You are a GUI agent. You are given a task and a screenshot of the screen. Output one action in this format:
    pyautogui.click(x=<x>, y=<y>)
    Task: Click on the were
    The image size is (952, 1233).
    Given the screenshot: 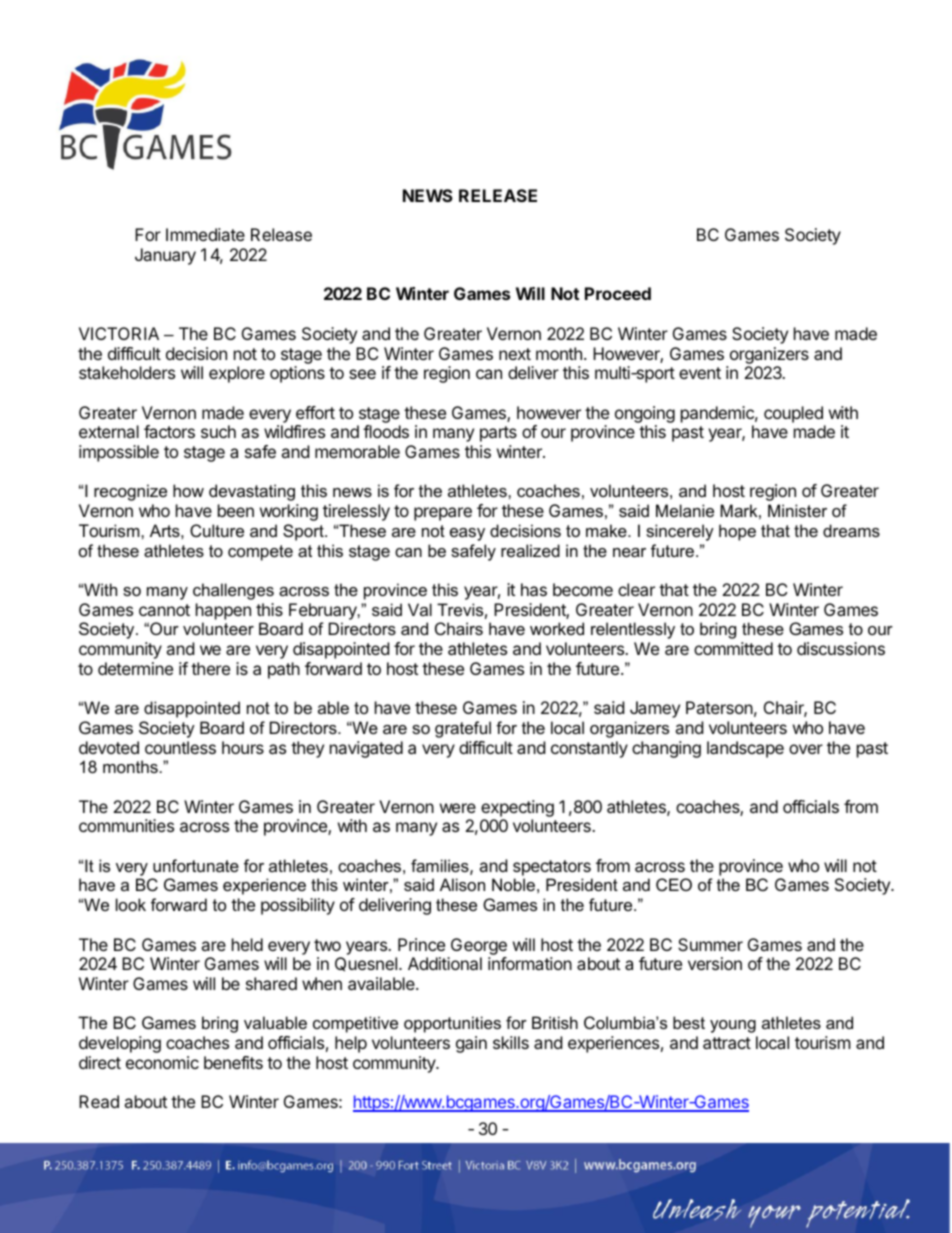 What is the action you would take?
    pyautogui.click(x=458, y=808)
